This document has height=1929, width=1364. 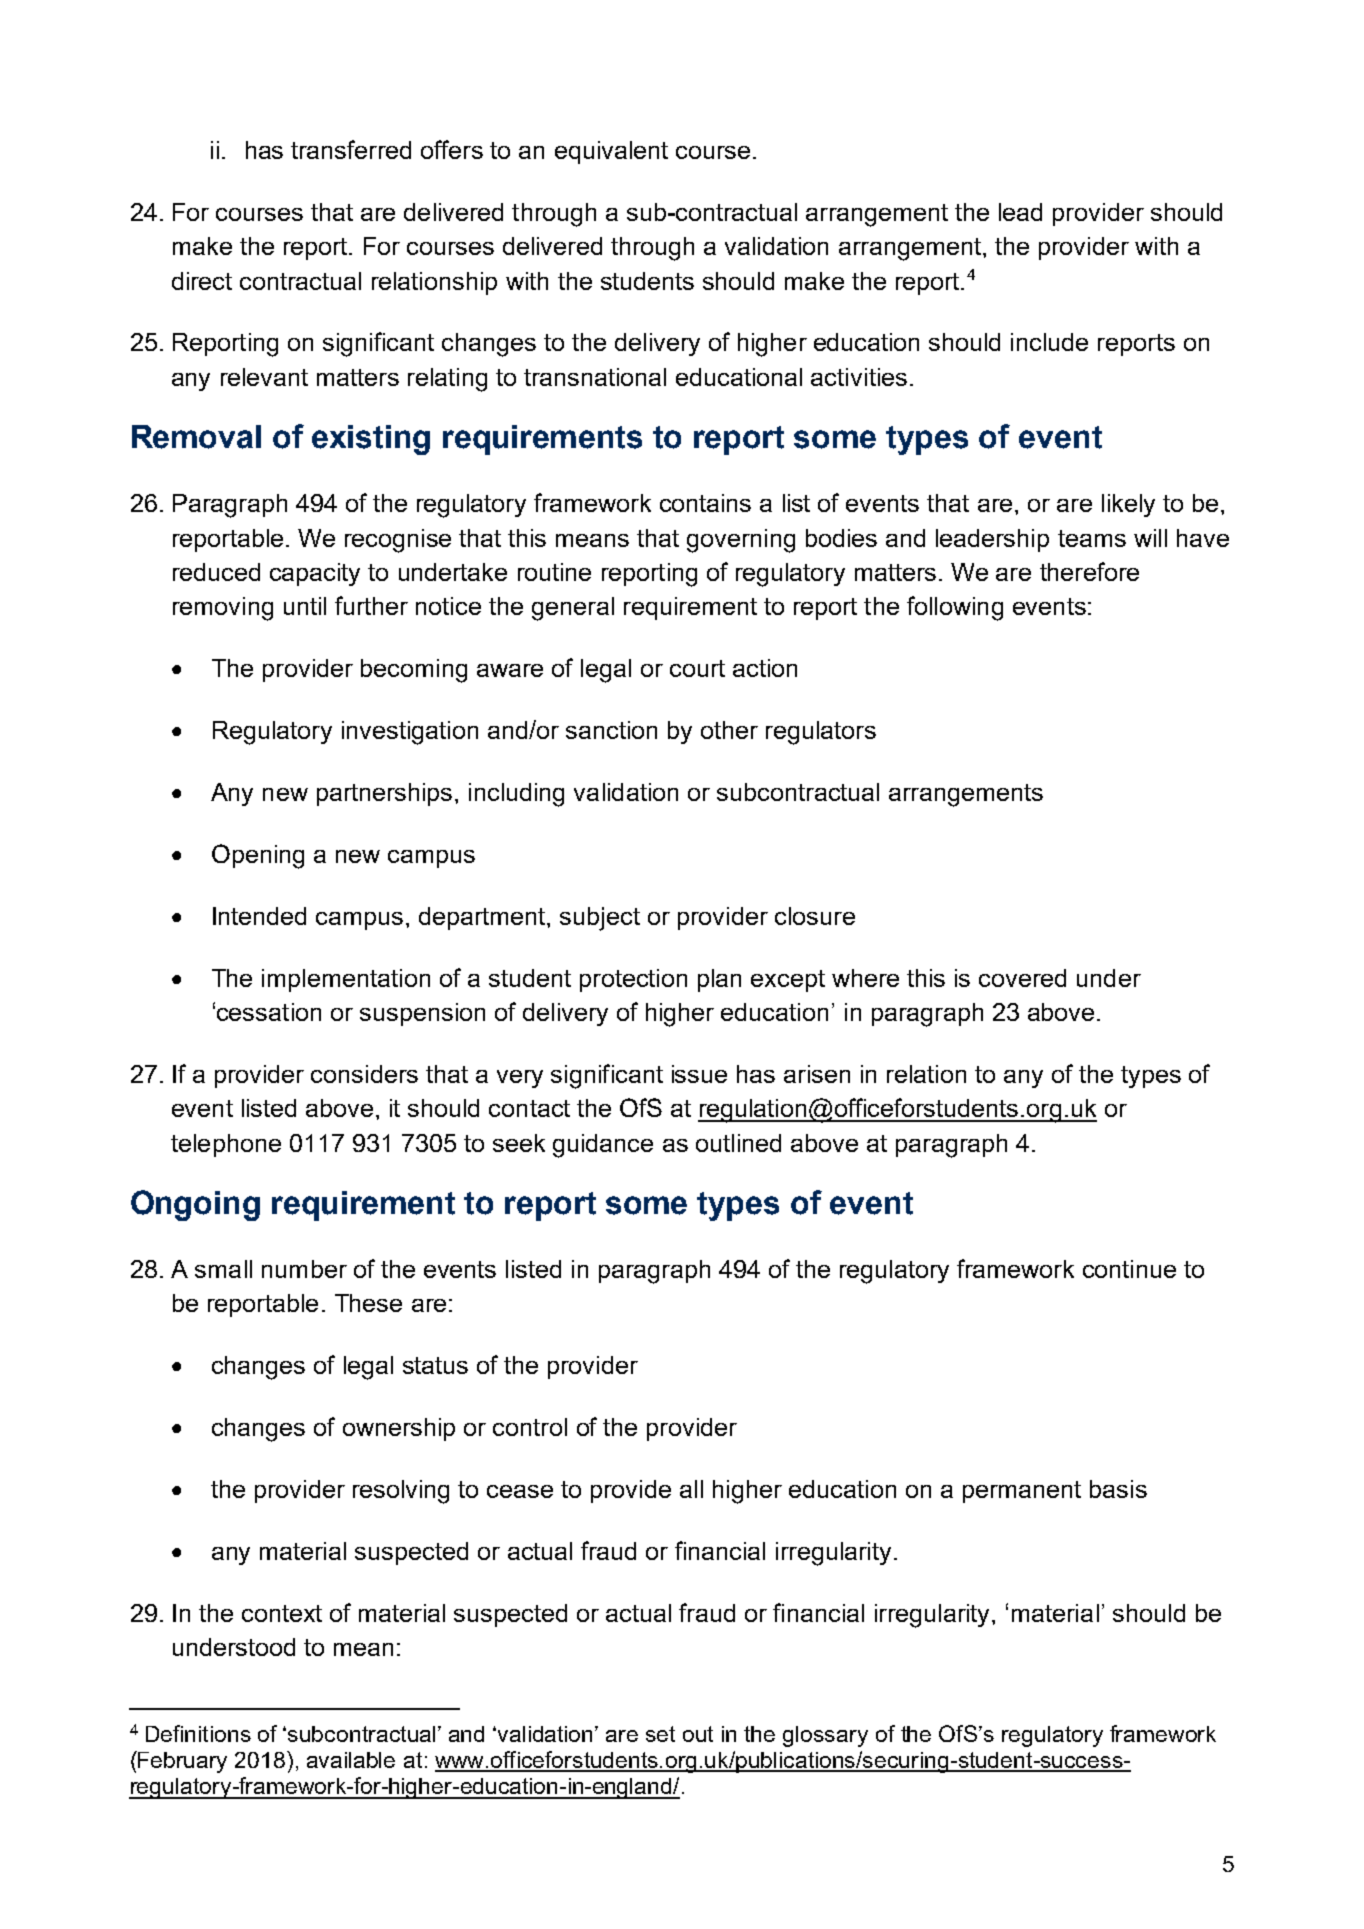 What do you see at coordinates (660, 1734) in the document?
I see `set` at bounding box center [660, 1734].
